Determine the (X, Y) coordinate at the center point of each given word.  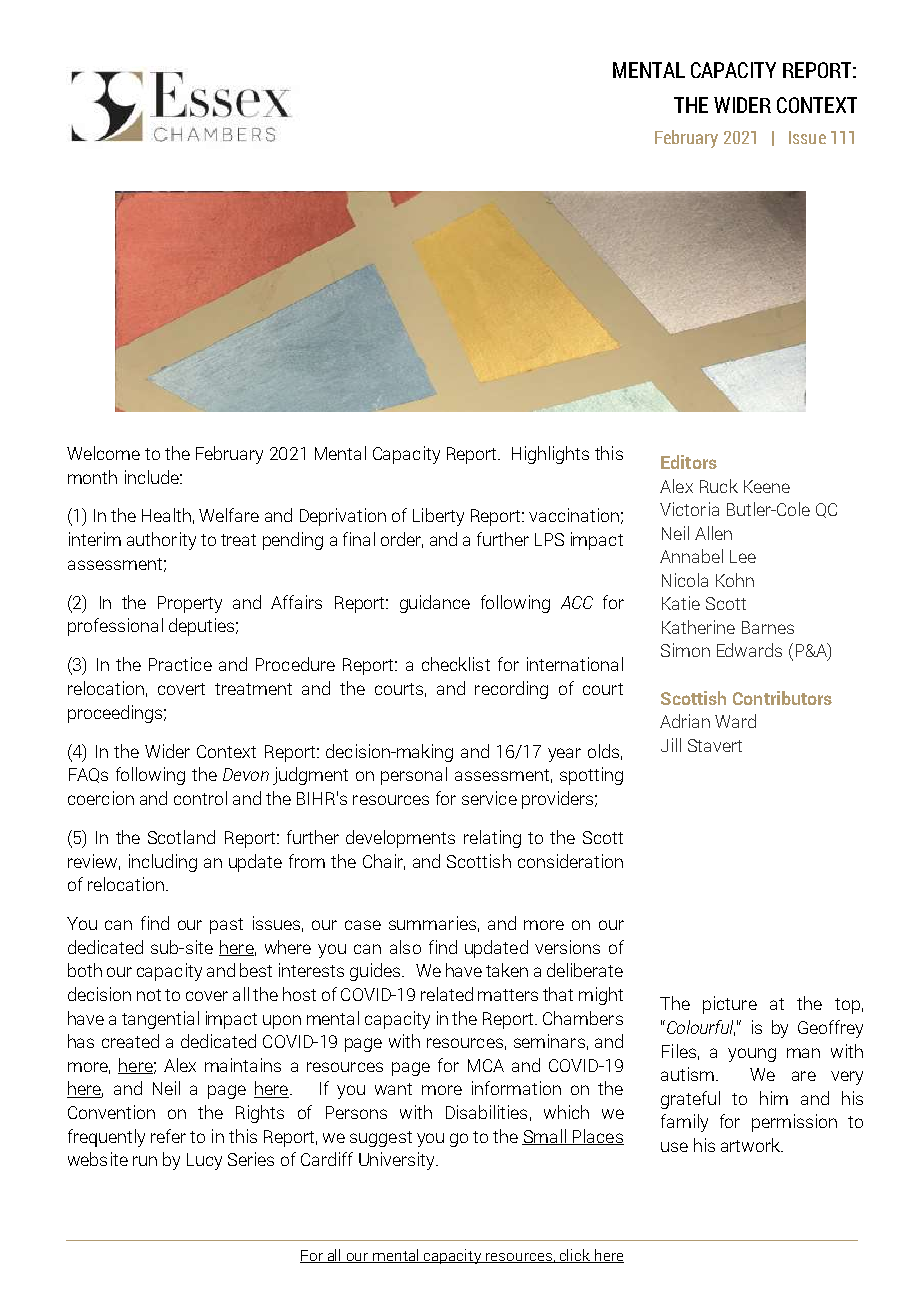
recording (511, 690)
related (447, 994)
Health (166, 515)
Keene (767, 486)
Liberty (438, 517)
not (149, 995)
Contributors (782, 698)
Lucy (204, 1161)
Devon (246, 774)
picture (730, 1005)
